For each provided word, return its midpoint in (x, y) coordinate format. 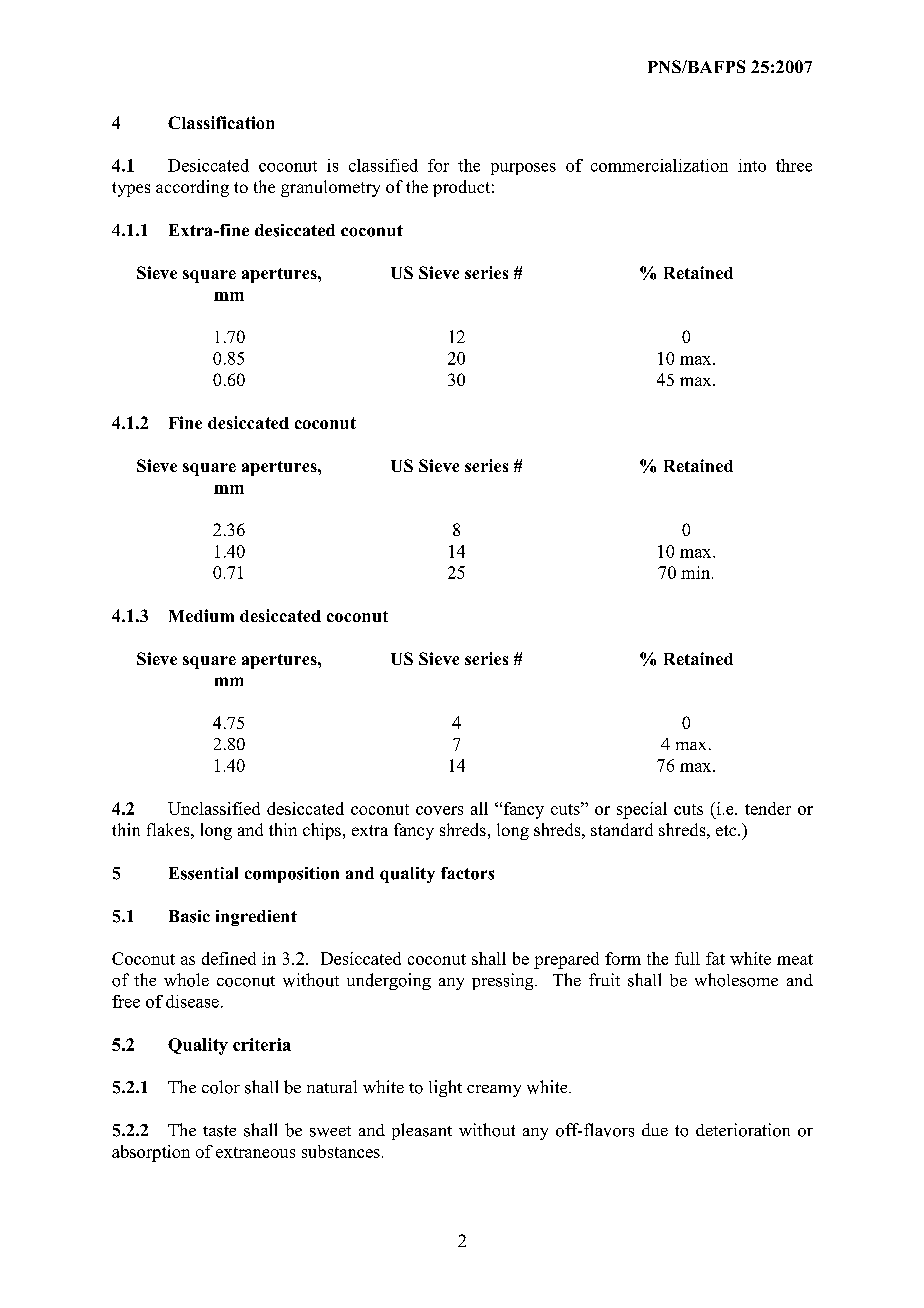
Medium (201, 615)
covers (439, 810)
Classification (221, 122)
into (752, 165)
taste (219, 1131)
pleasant (422, 1131)
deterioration (743, 1130)
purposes (523, 169)
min (697, 572)
